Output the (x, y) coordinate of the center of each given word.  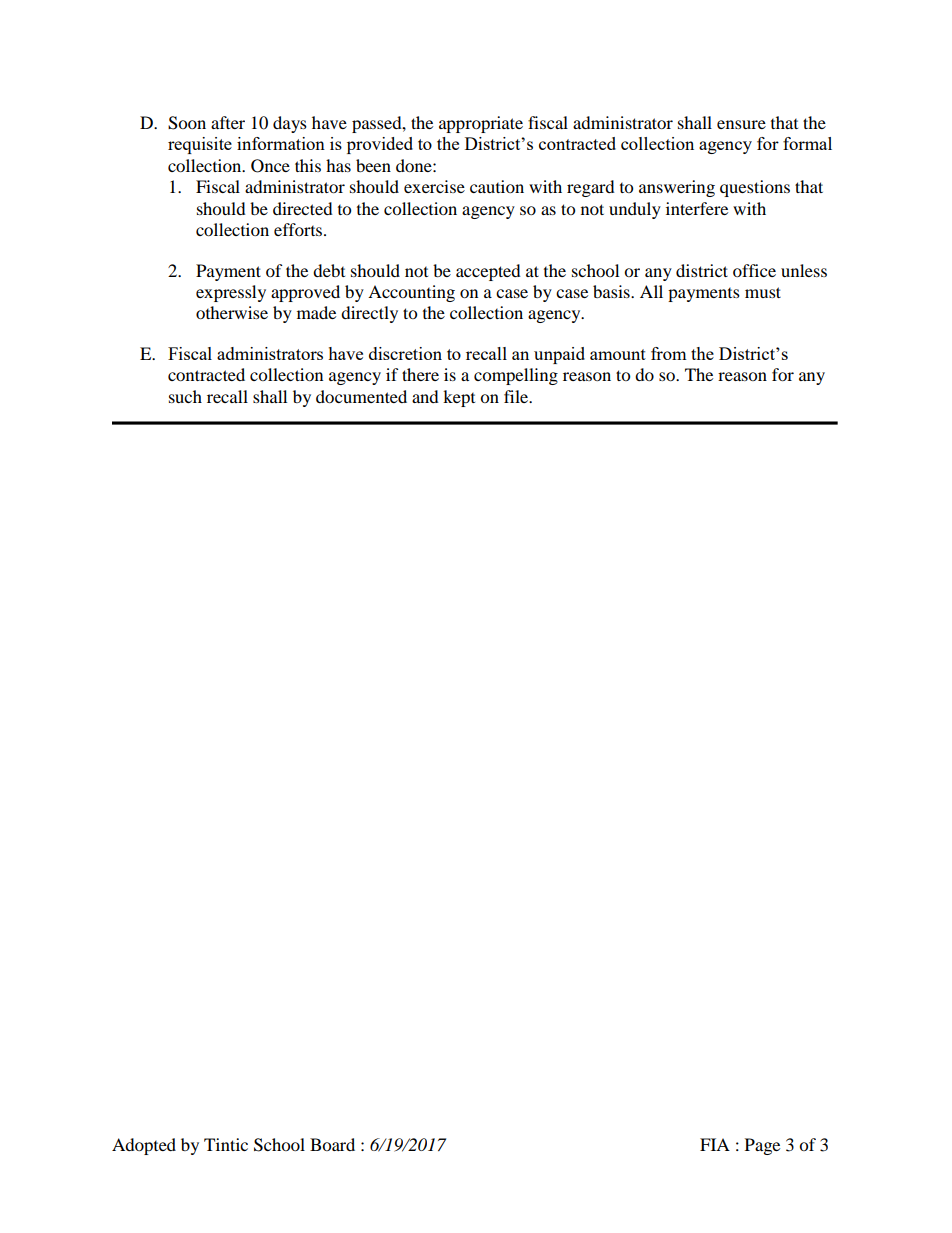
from (669, 353)
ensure (741, 124)
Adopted (144, 1146)
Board (332, 1144)
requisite (200, 145)
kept (459, 398)
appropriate (481, 124)
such (185, 396)
